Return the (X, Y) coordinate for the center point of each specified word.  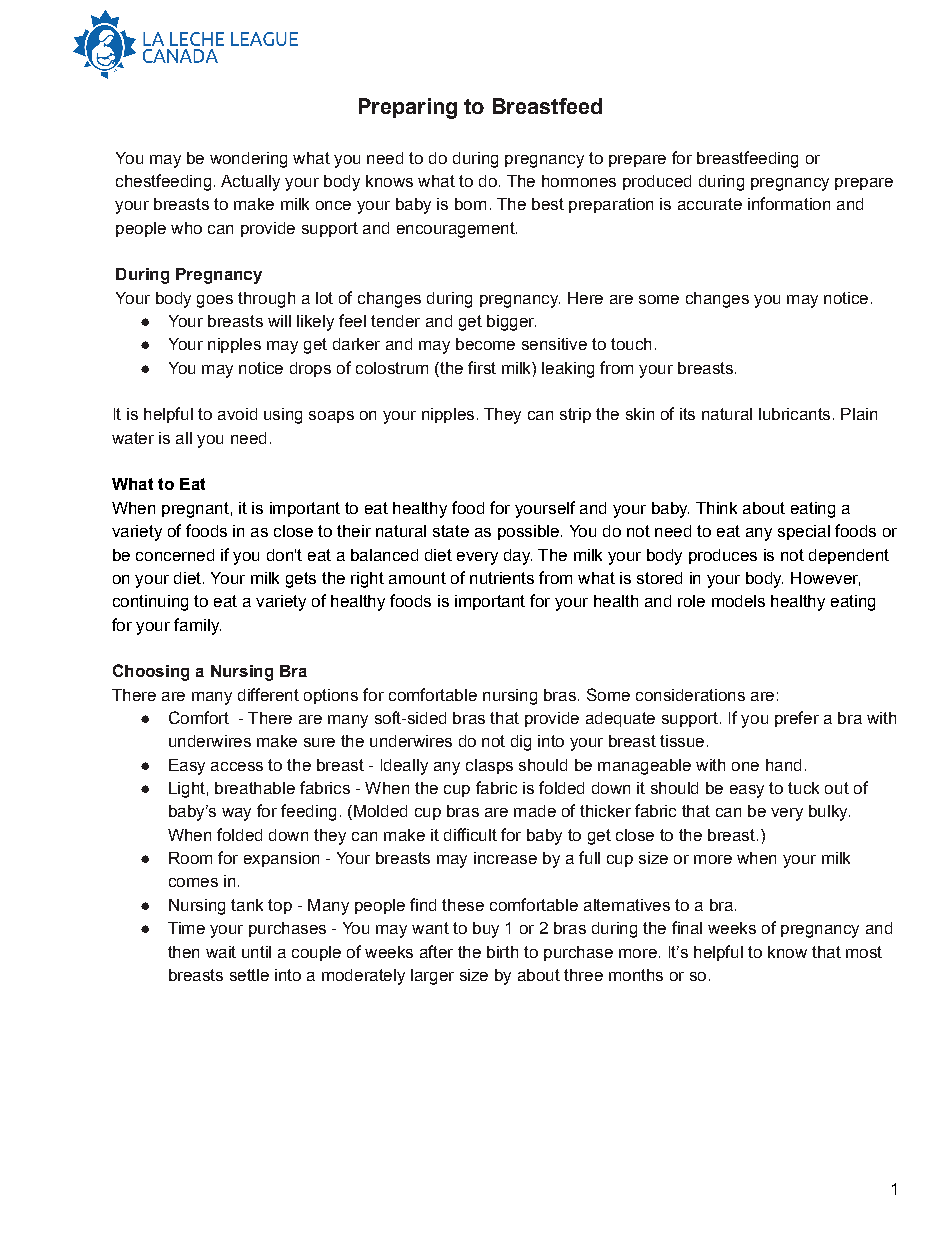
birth (502, 952)
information (789, 203)
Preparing (408, 108)
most (864, 952)
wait (221, 952)
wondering (248, 160)
